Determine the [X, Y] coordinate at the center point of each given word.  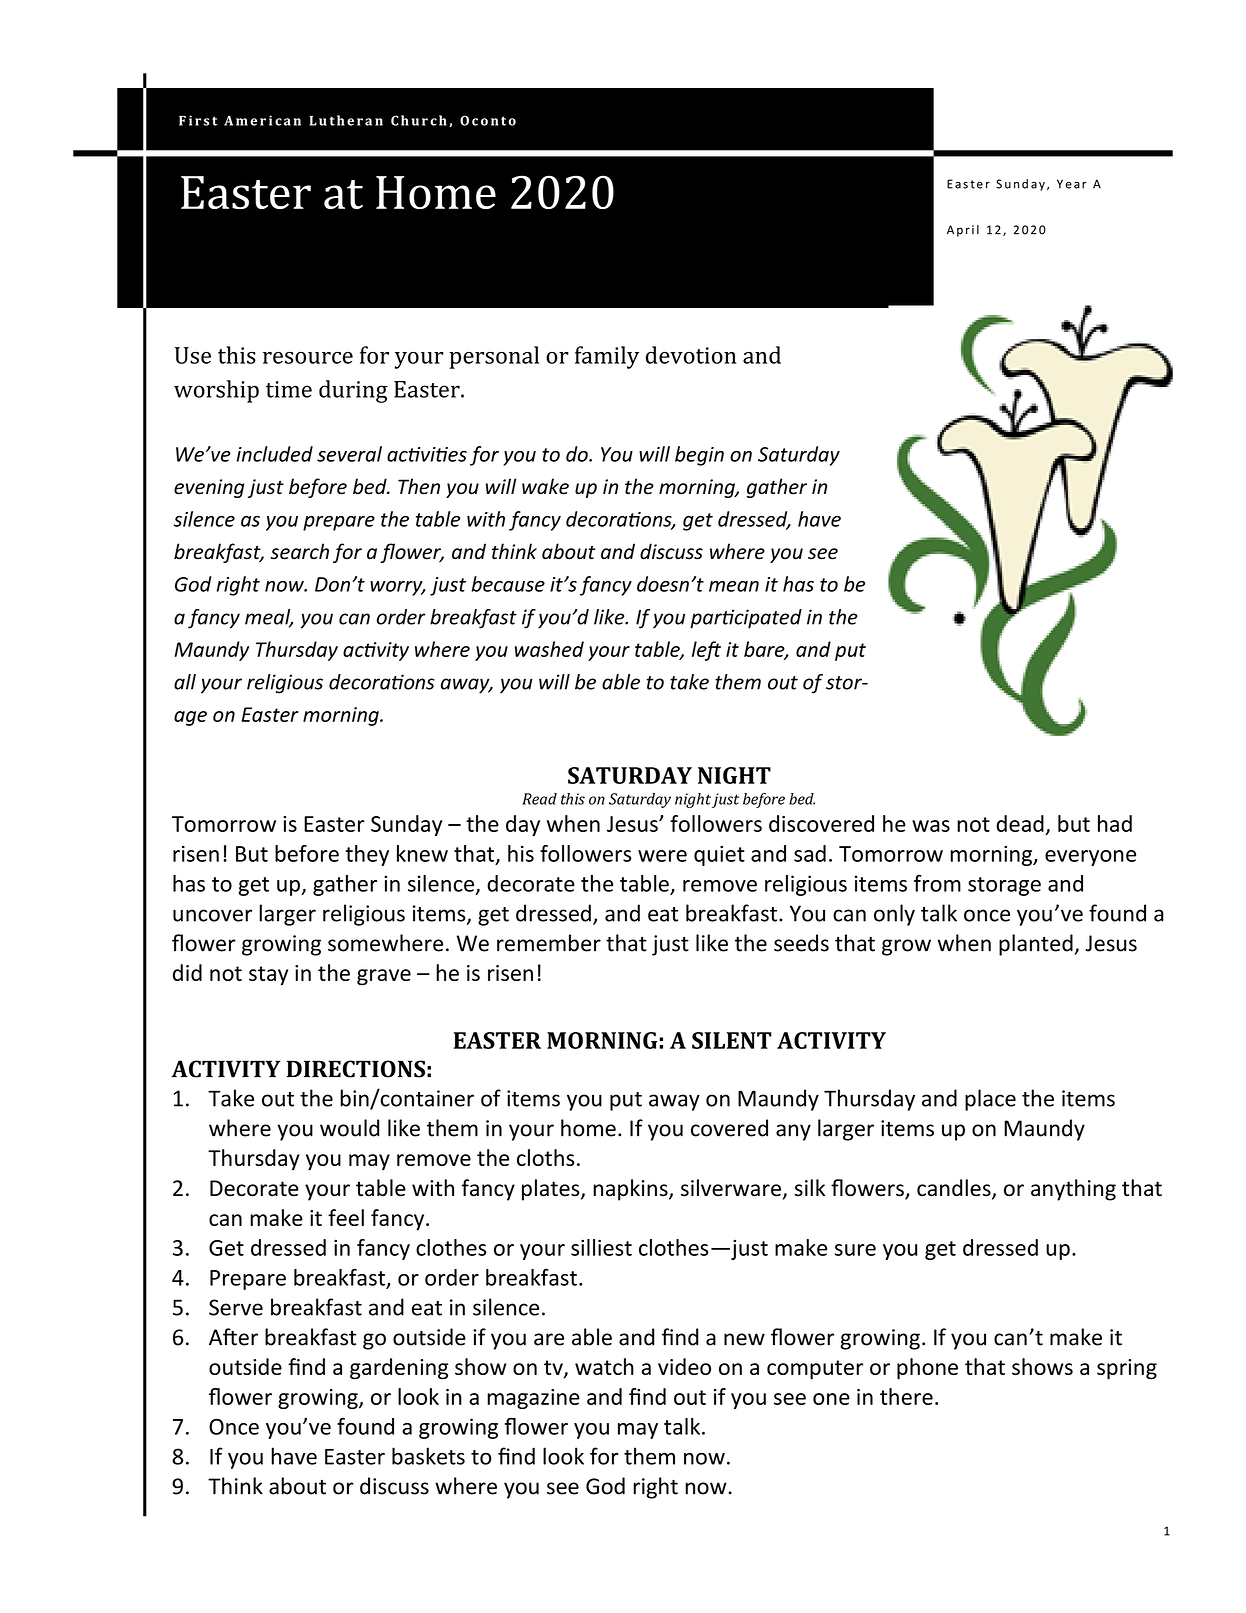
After [233, 1337]
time [289, 389]
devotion [691, 355]
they [367, 855]
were [662, 856]
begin [699, 456]
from [937, 883]
